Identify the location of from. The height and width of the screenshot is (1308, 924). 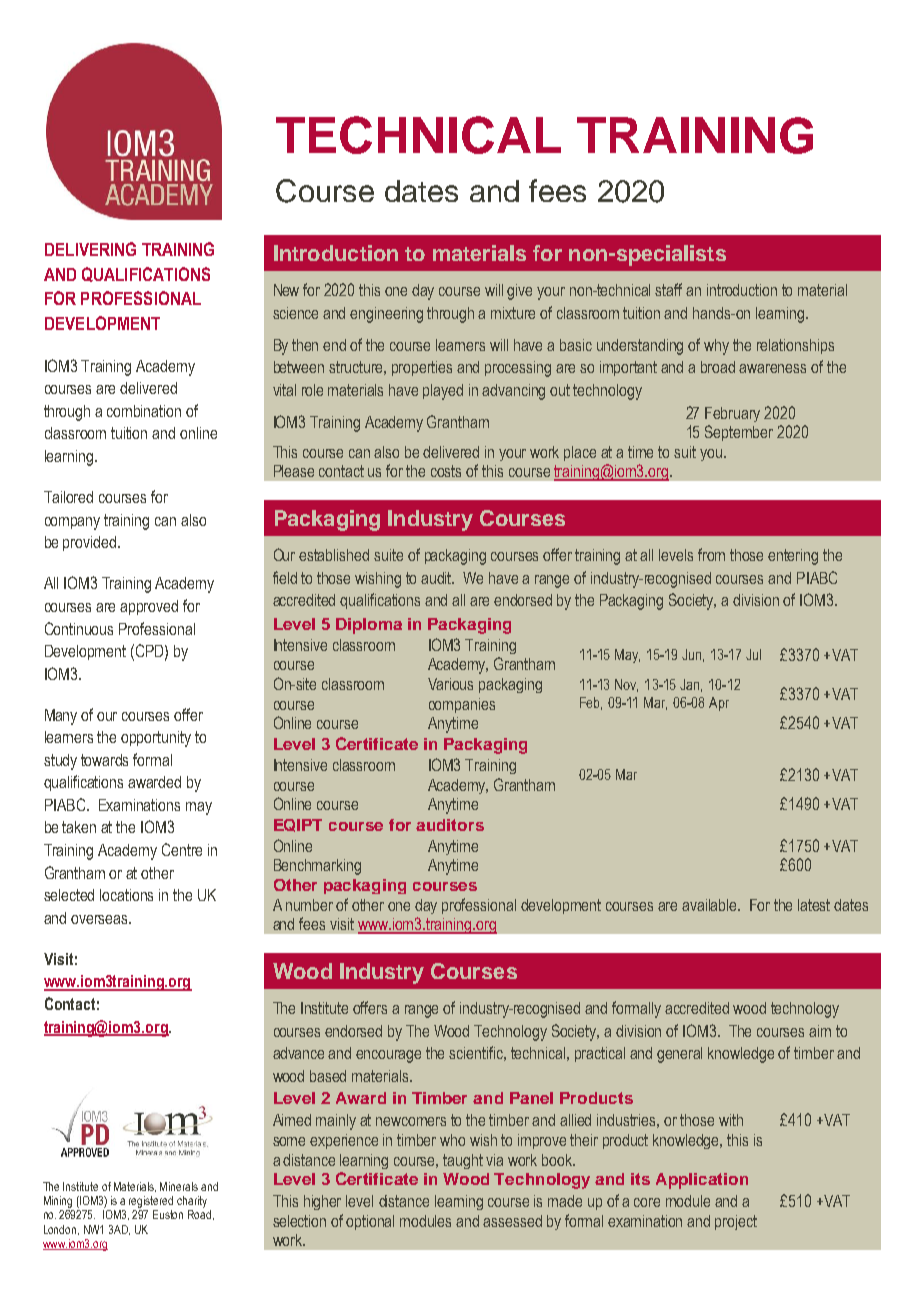
(711, 554).
